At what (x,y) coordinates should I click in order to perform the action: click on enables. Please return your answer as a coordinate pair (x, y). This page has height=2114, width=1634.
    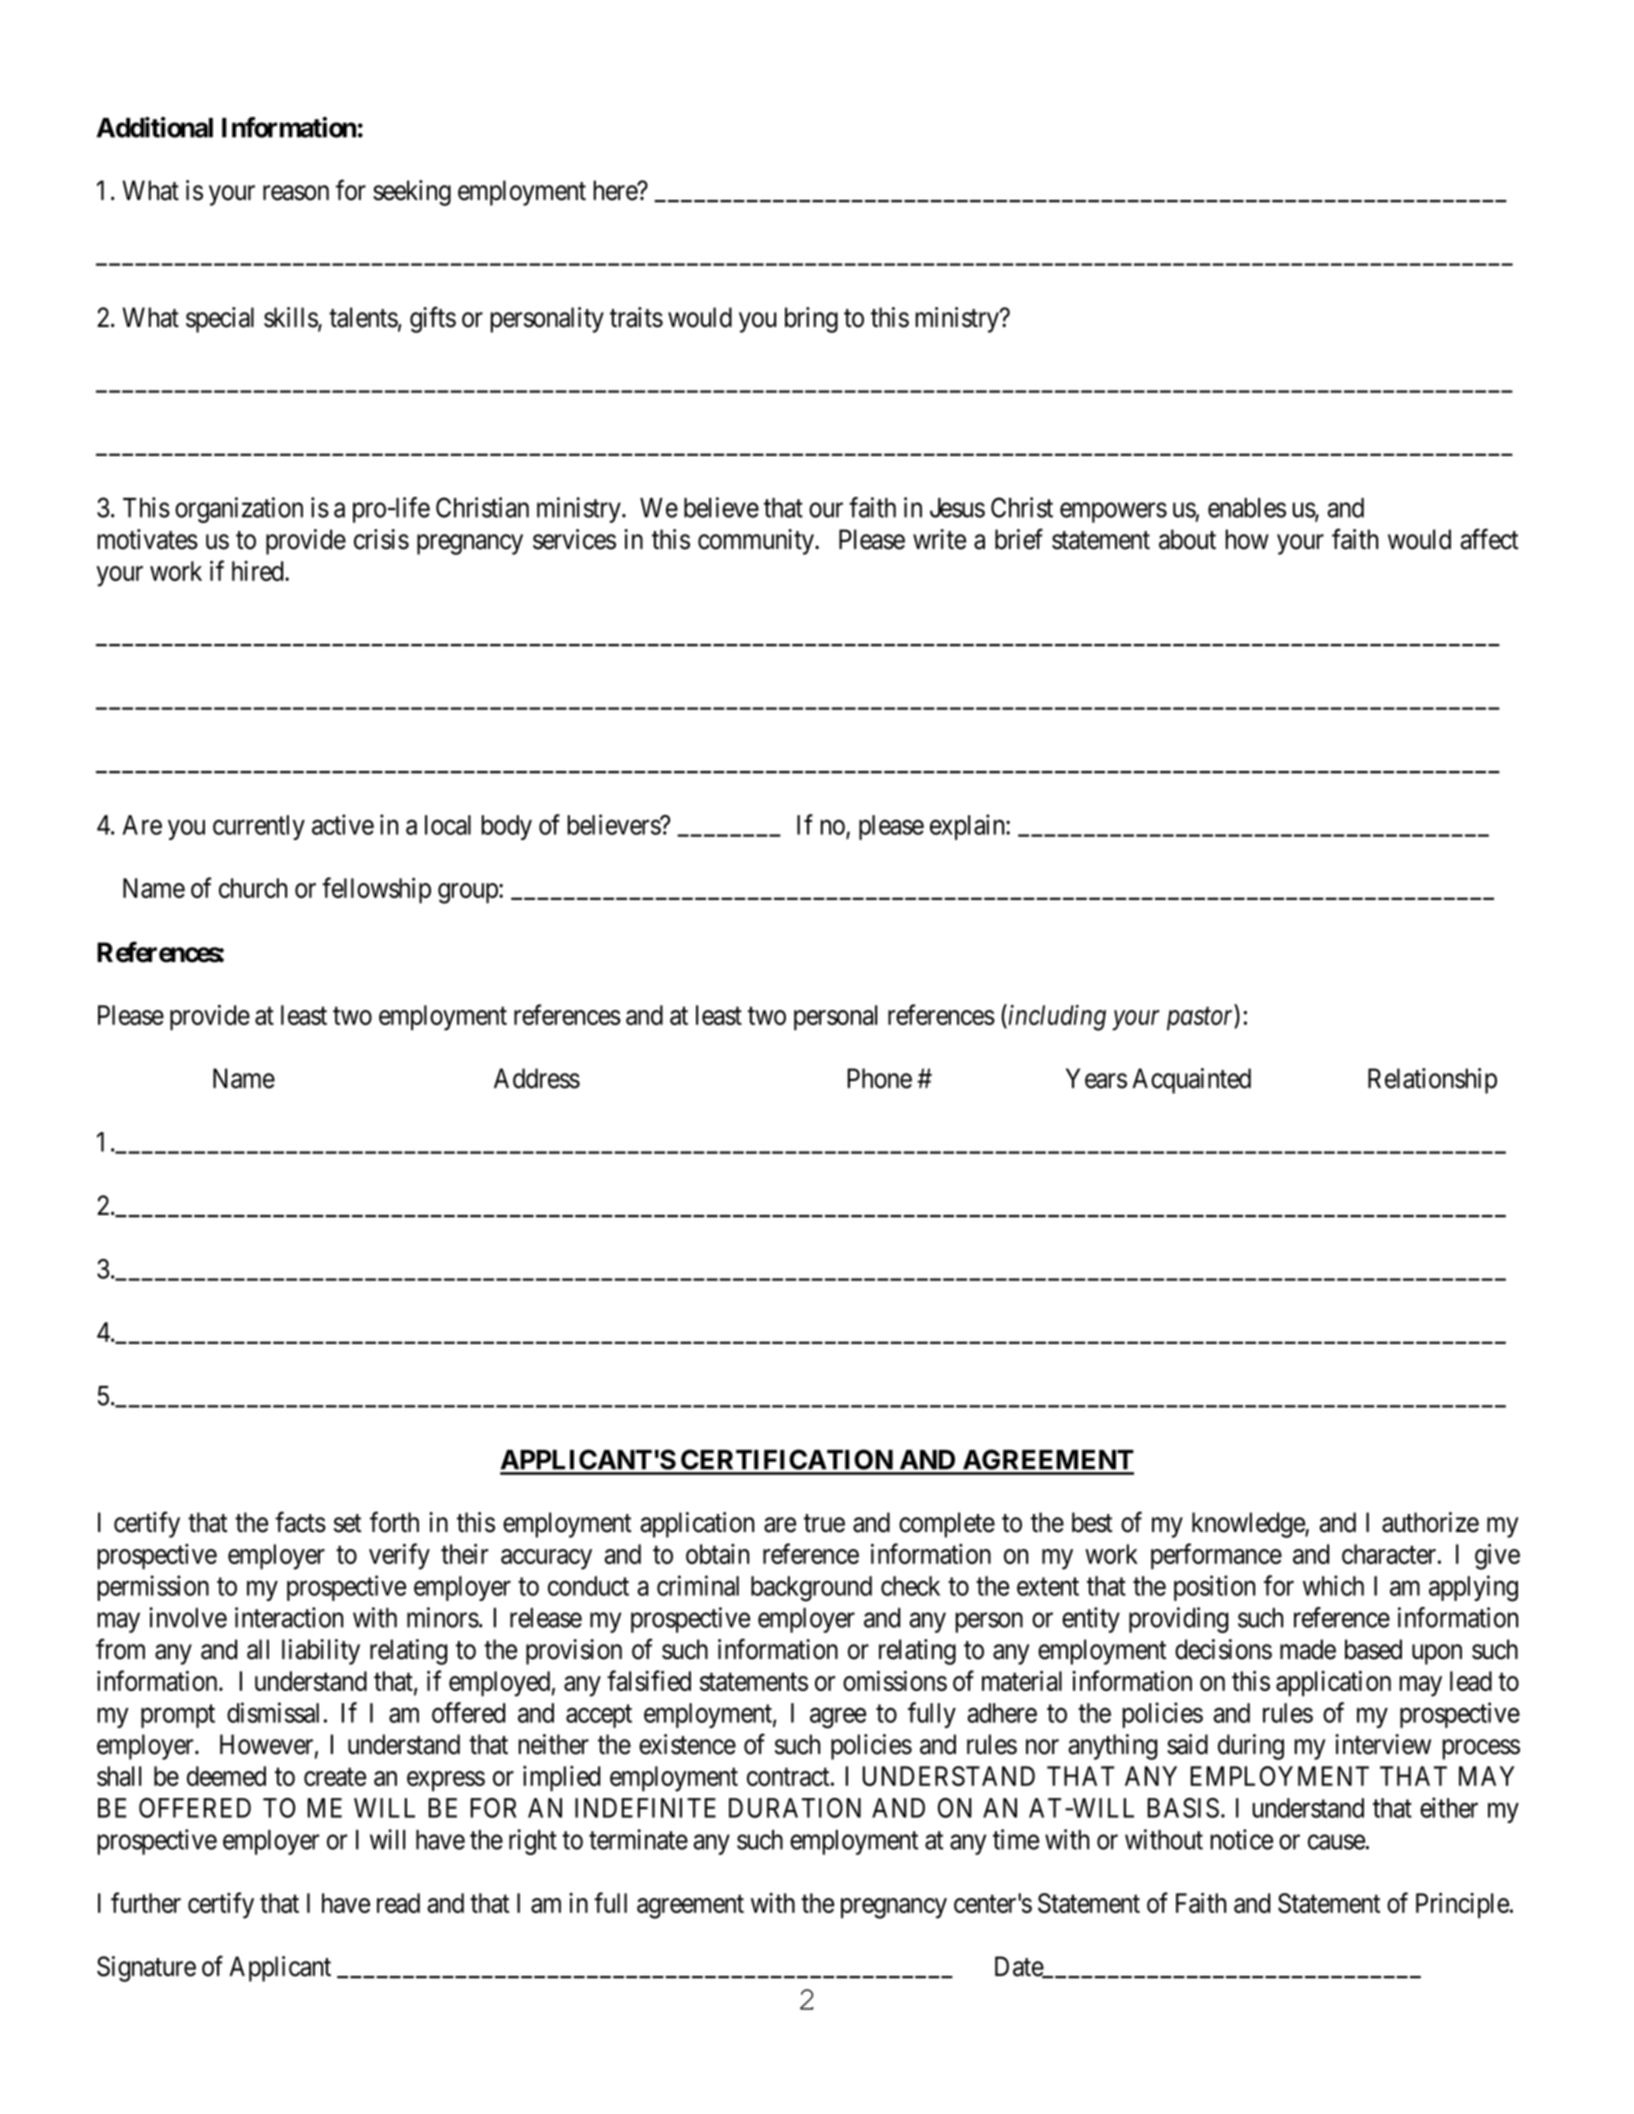
    Looking at the image, I should click on (1247, 508).
